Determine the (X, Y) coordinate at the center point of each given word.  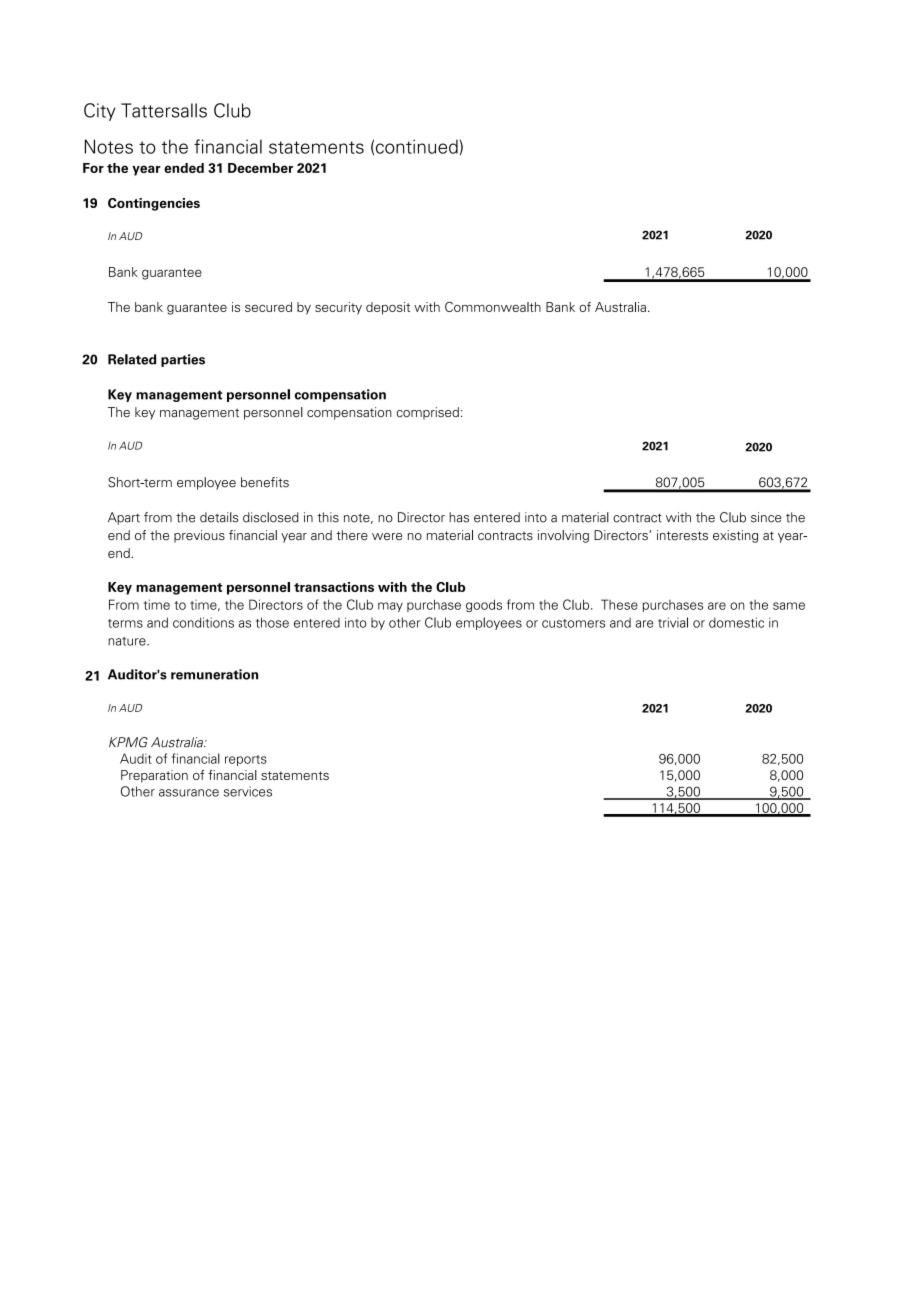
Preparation (154, 776)
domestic (736, 622)
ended (184, 168)
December (260, 168)
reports (246, 760)
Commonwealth (493, 307)
